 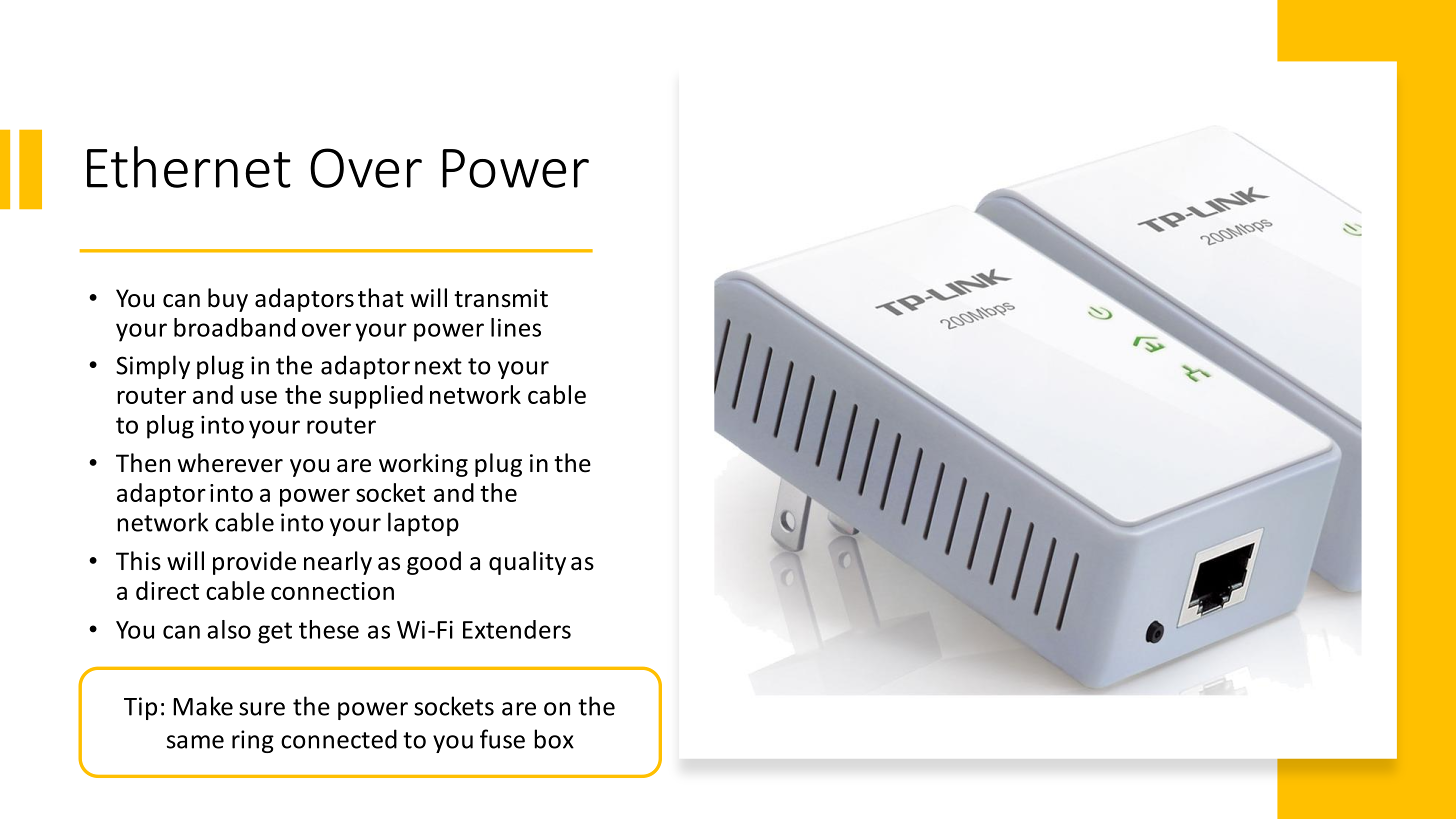 I want to click on lines, so click(x=516, y=327).
